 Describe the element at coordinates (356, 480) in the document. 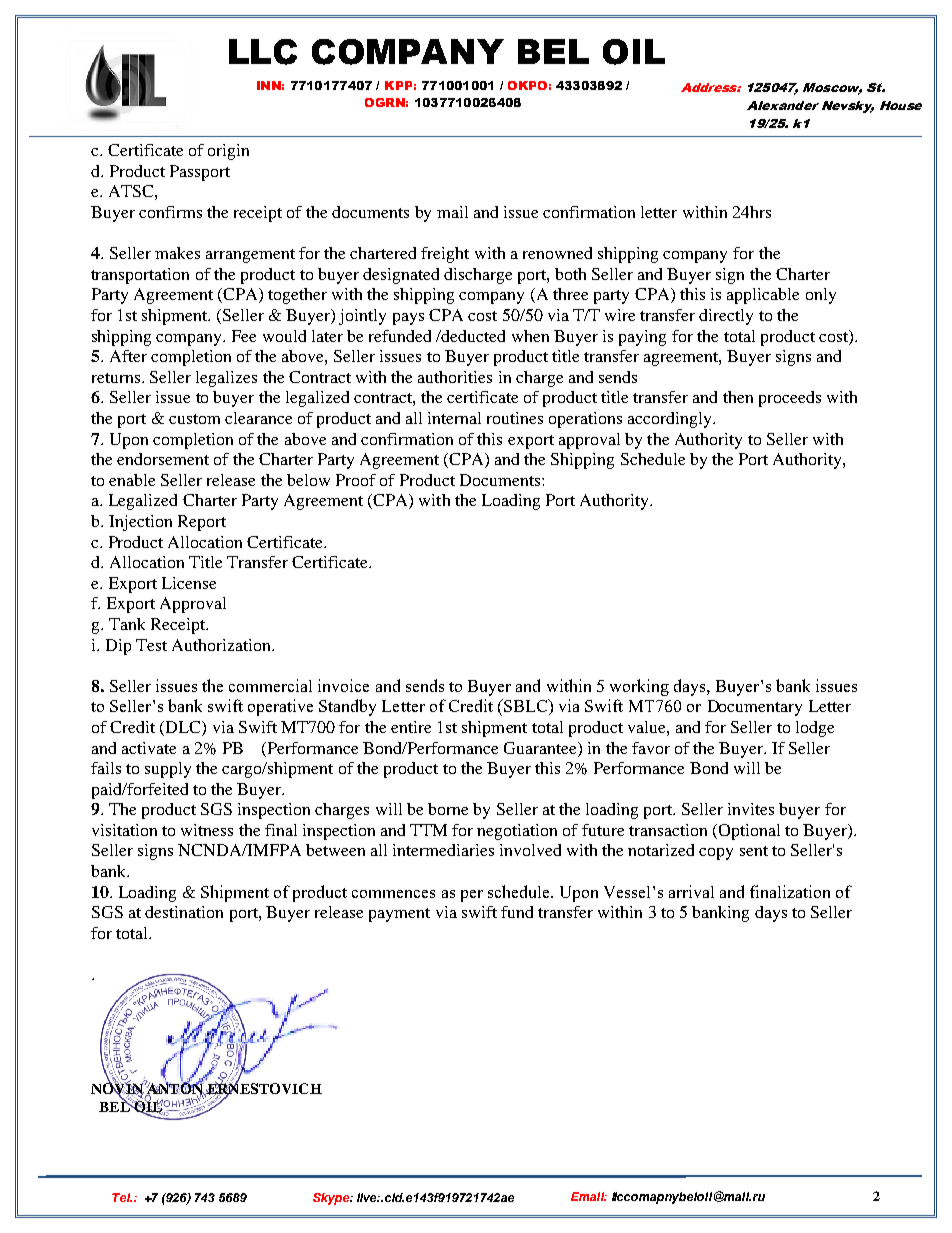

I see `Proof` at that location.
